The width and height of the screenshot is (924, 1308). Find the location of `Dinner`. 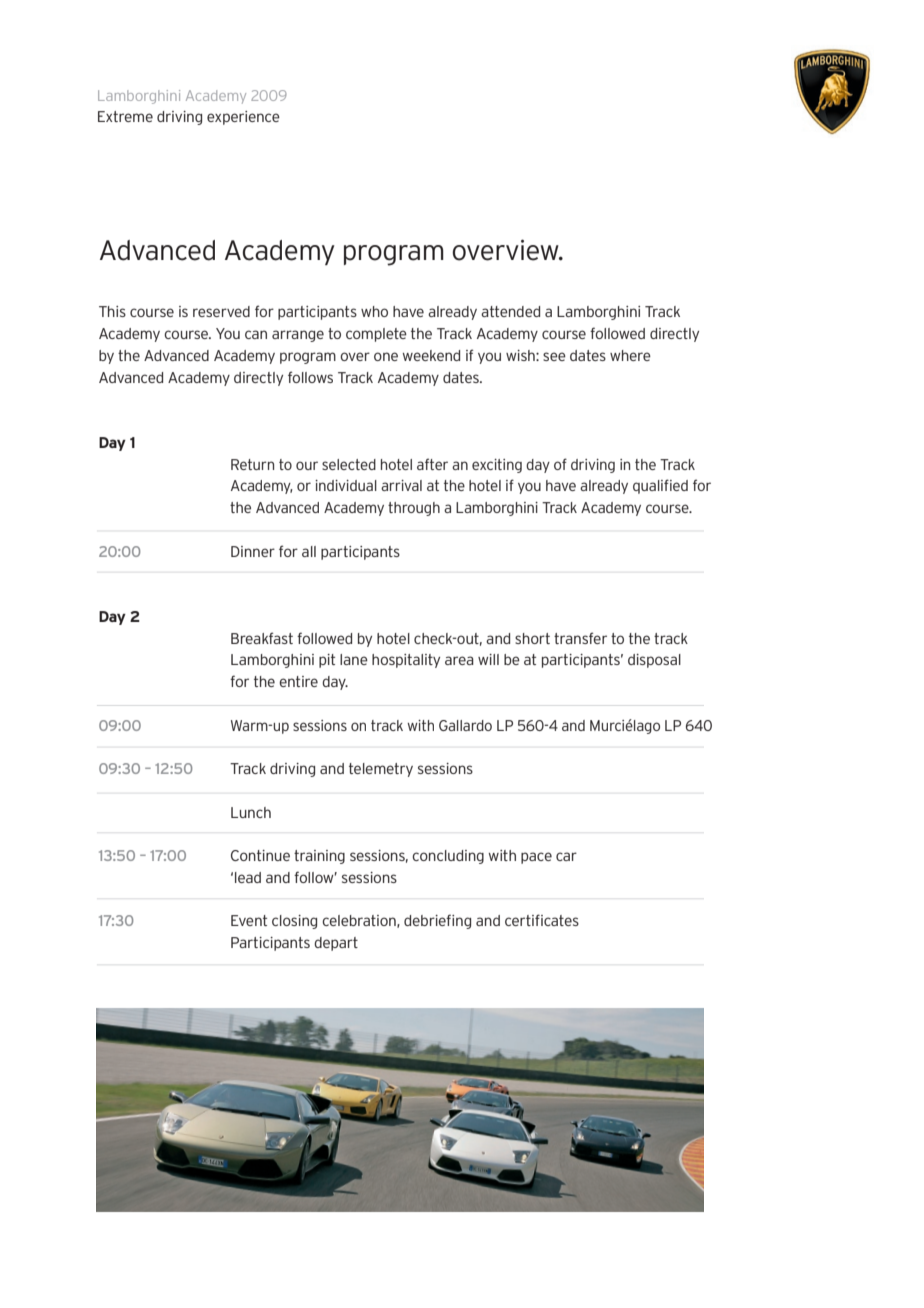

Dinner is located at coordinates (253, 551).
